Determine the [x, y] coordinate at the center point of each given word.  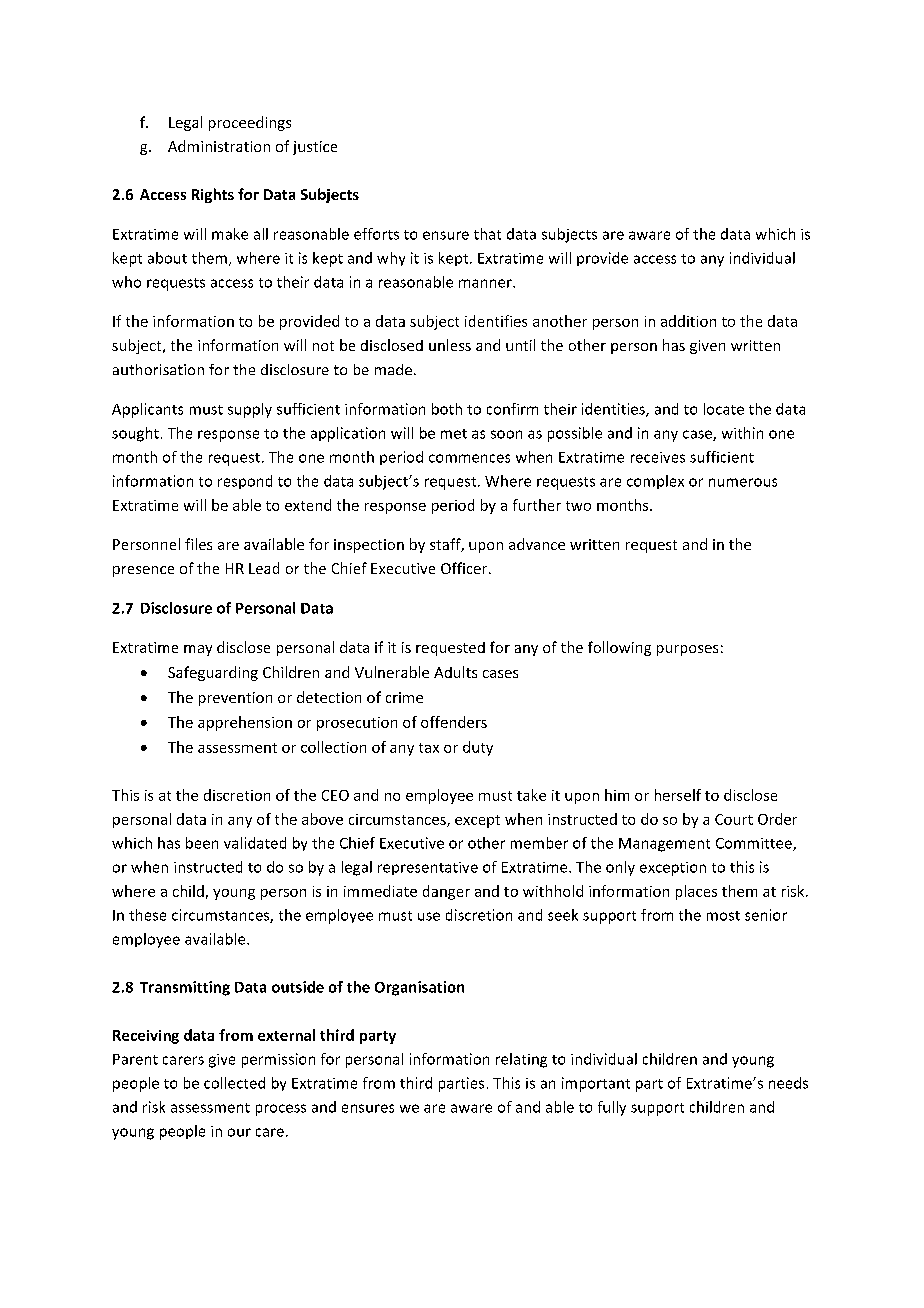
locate [724, 409]
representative [428, 868]
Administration [219, 146]
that [487, 234]
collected [234, 1083]
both [447, 409]
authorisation [158, 369]
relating [521, 1060]
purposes [687, 650]
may [198, 650]
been [202, 843]
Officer [465, 568]
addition [688, 321]
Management [664, 845]
